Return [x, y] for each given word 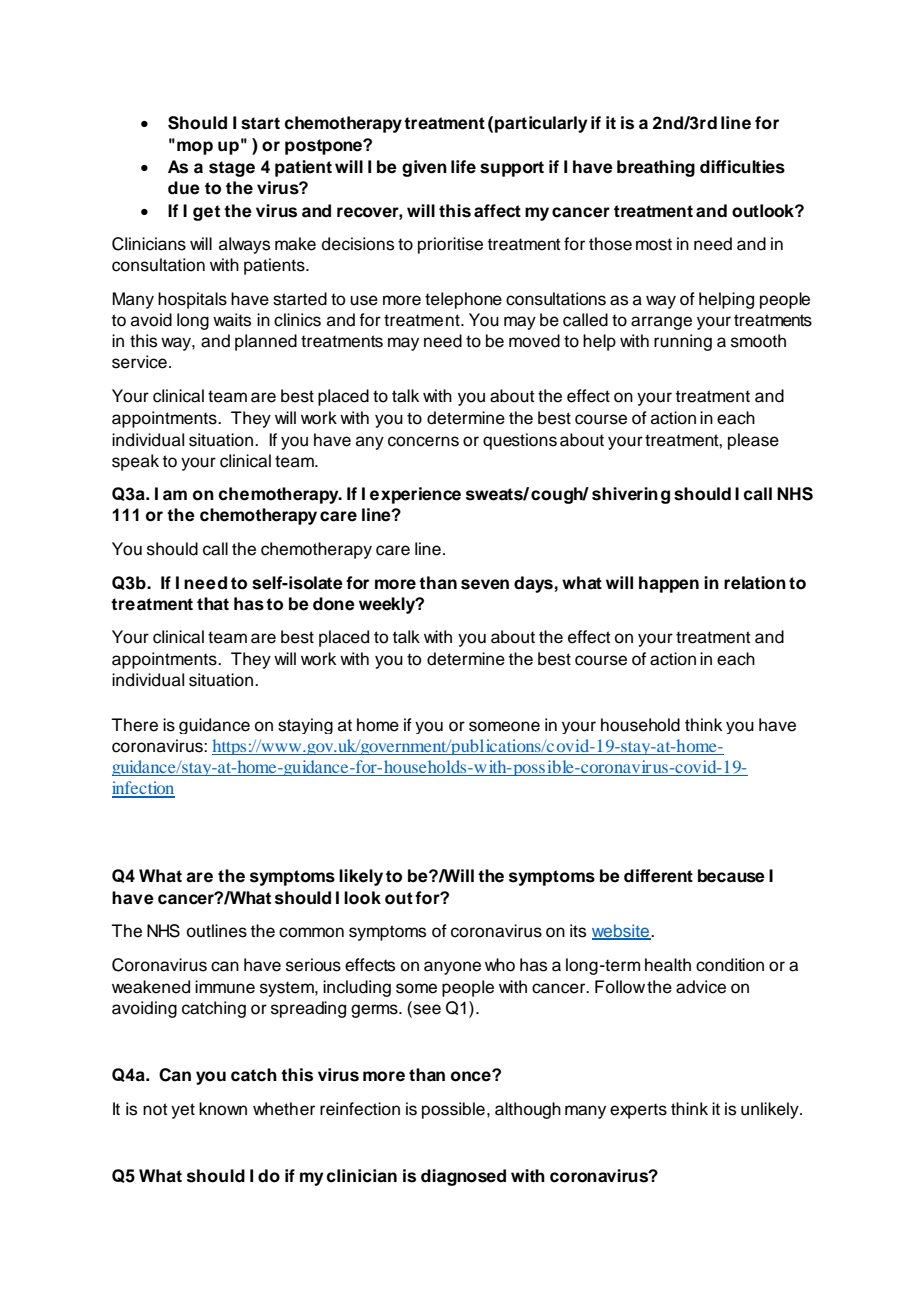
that [213, 604]
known [223, 1109]
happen [669, 584]
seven [485, 584]
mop [195, 148]
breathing [656, 168]
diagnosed [463, 1177]
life [463, 167]
